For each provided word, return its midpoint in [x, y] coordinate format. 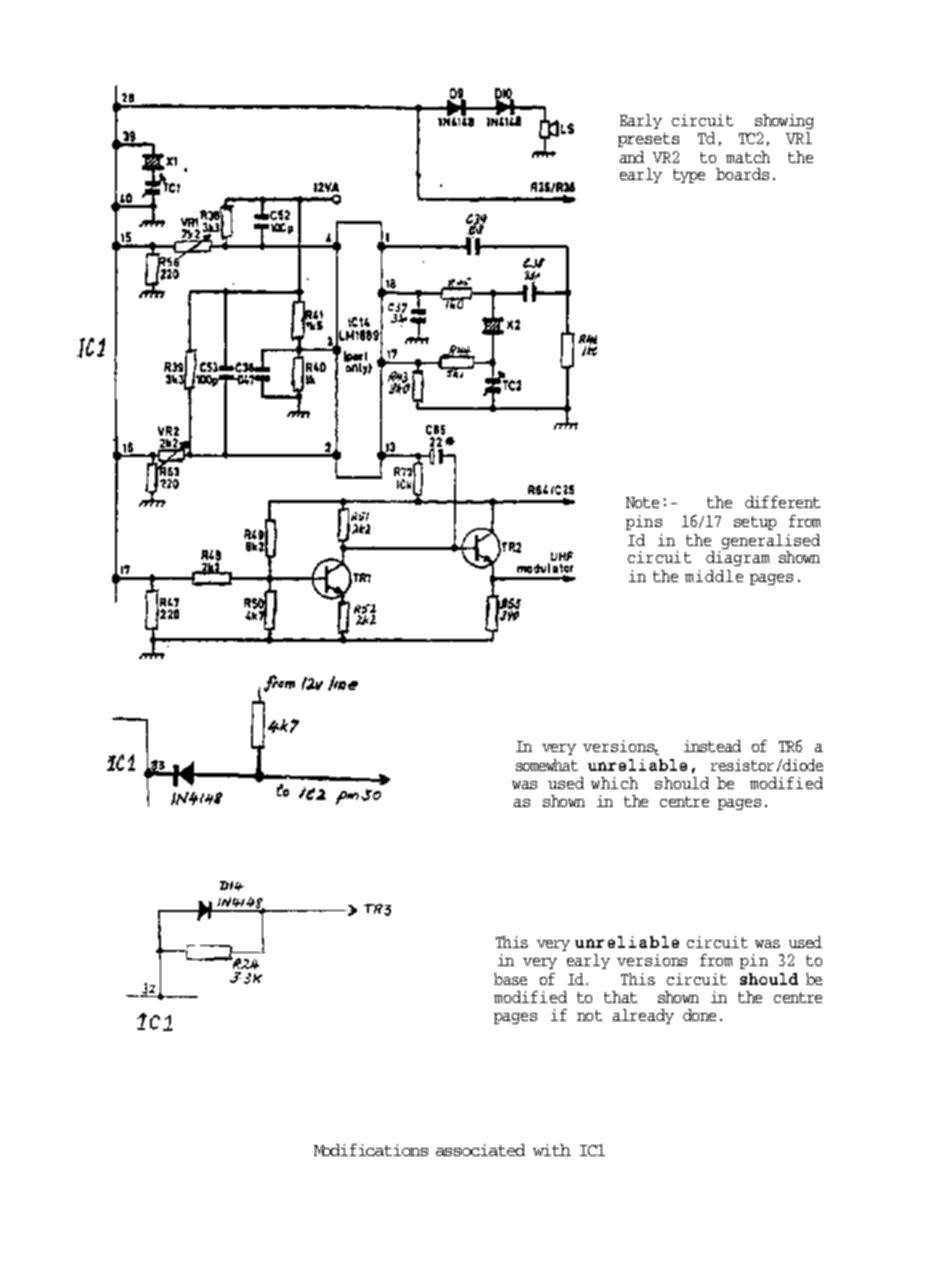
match [748, 157]
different [782, 502]
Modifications [371, 1150]
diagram [738, 558]
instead [712, 746]
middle [714, 576]
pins [644, 522]
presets [648, 140]
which [614, 783]
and [632, 157]
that [620, 997]
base [510, 979]
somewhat [547, 765]
